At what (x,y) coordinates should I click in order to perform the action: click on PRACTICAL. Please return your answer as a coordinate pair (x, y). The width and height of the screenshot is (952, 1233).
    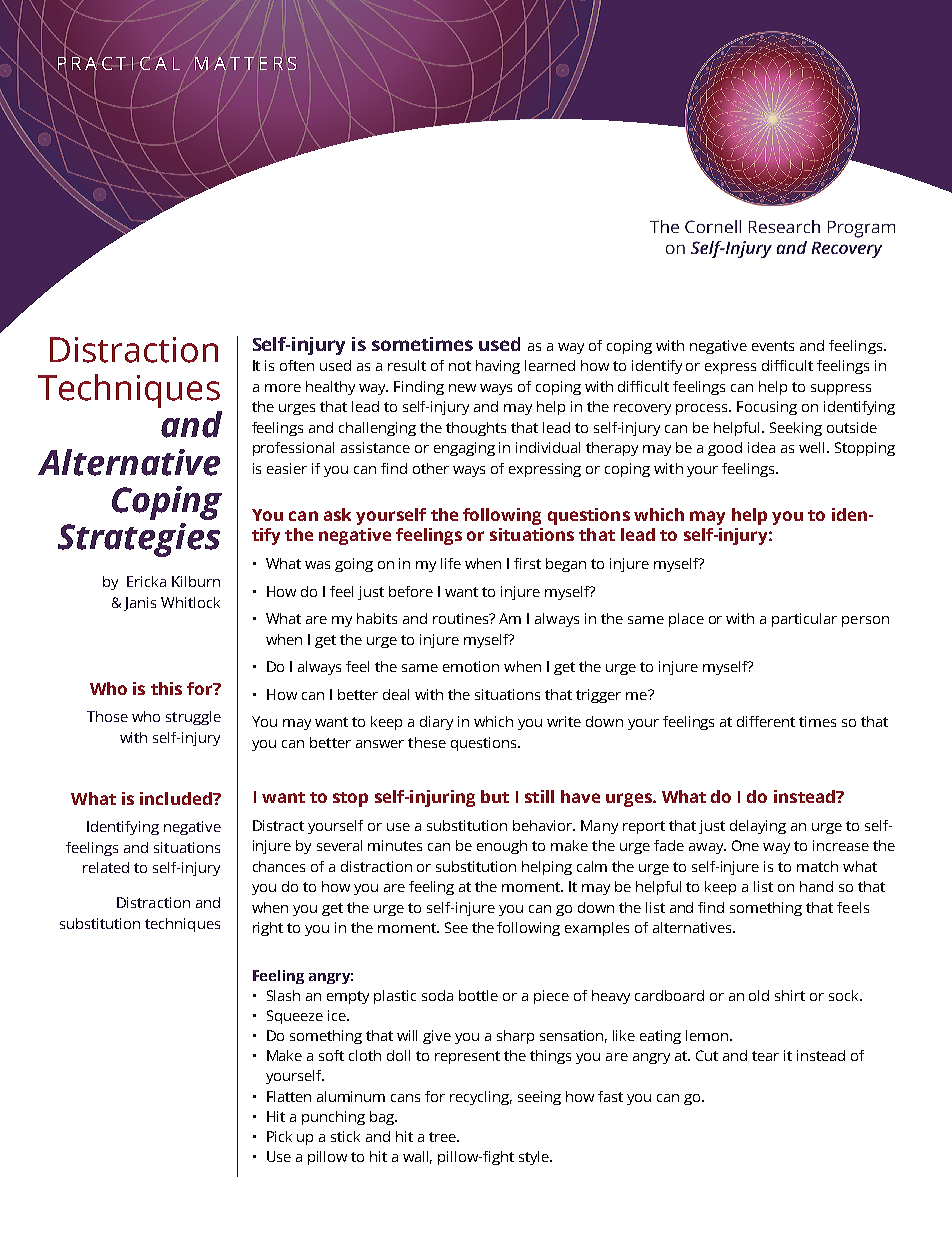
    Looking at the image, I should click on (119, 63).
